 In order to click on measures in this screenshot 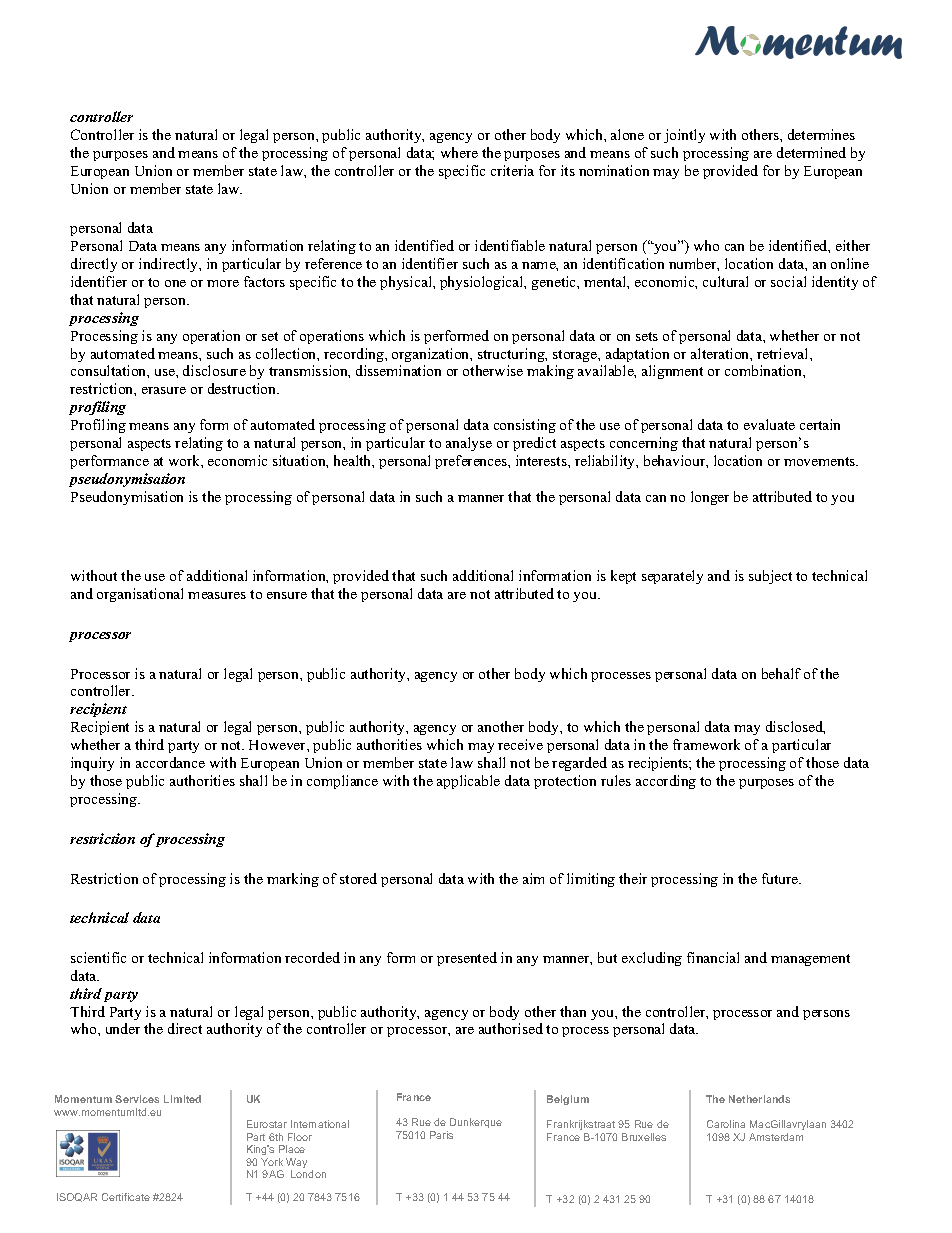, I will do `click(217, 595)`.
